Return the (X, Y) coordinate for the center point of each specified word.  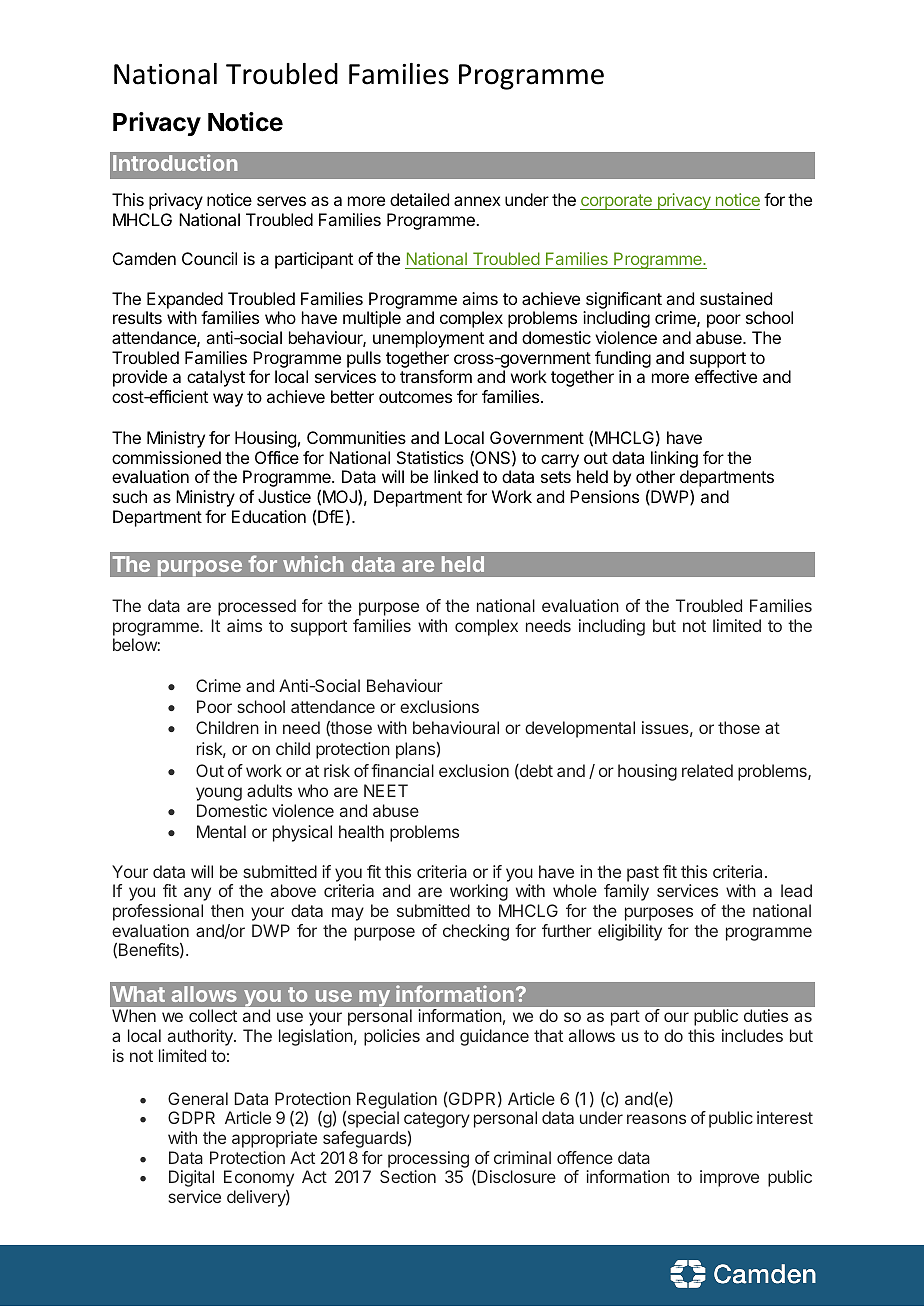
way (228, 400)
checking (476, 932)
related (707, 770)
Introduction (175, 162)
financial (402, 770)
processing (428, 1159)
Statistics (430, 457)
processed (257, 607)
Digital (191, 1178)
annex (477, 201)
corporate (617, 202)
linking (674, 461)
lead (796, 890)
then (227, 910)
